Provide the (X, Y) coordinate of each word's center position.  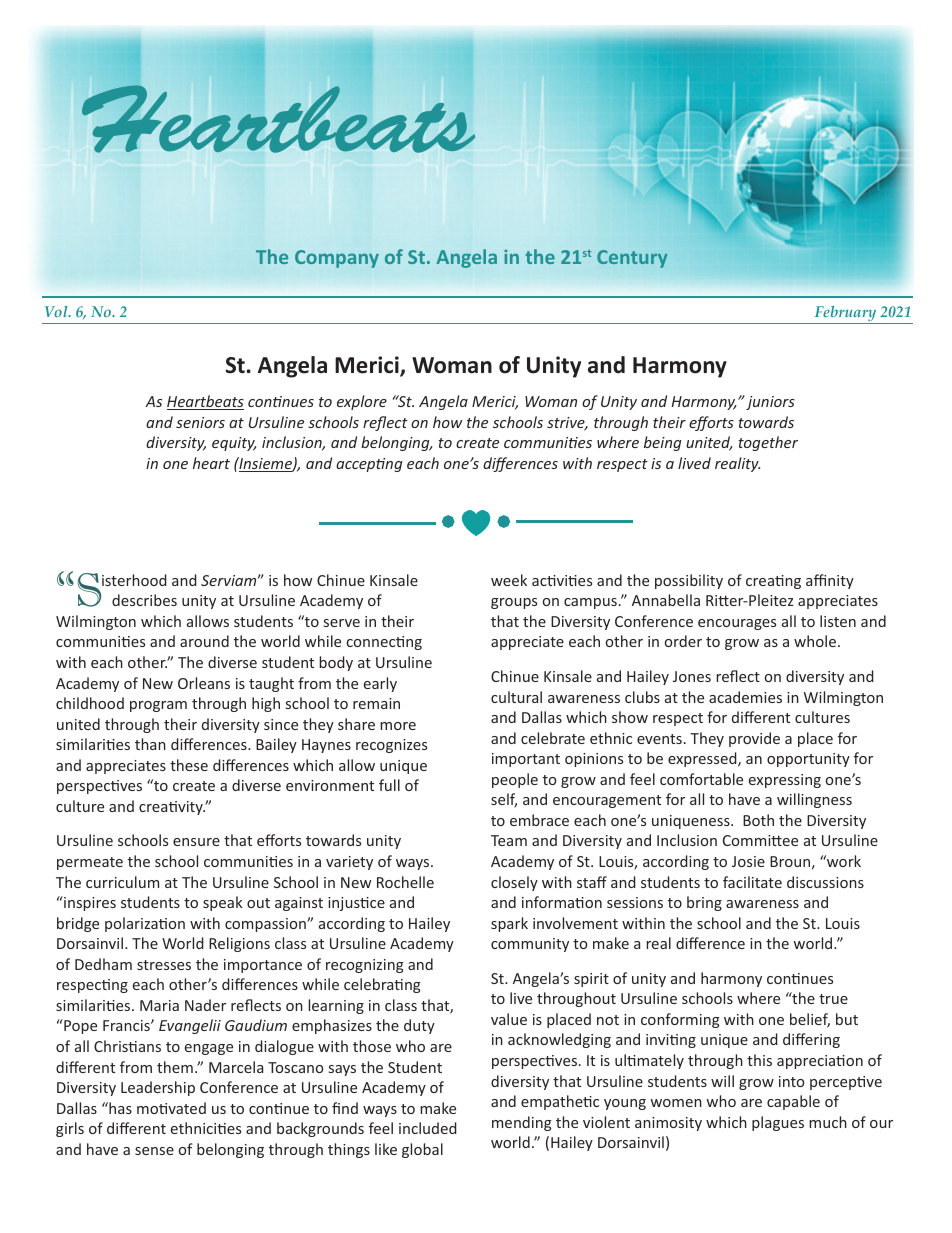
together (768, 443)
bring (704, 903)
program (158, 706)
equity (234, 444)
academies (745, 697)
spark (509, 924)
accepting (369, 465)
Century (632, 259)
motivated (171, 1108)
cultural (516, 697)
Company (337, 259)
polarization (145, 924)
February (845, 315)
